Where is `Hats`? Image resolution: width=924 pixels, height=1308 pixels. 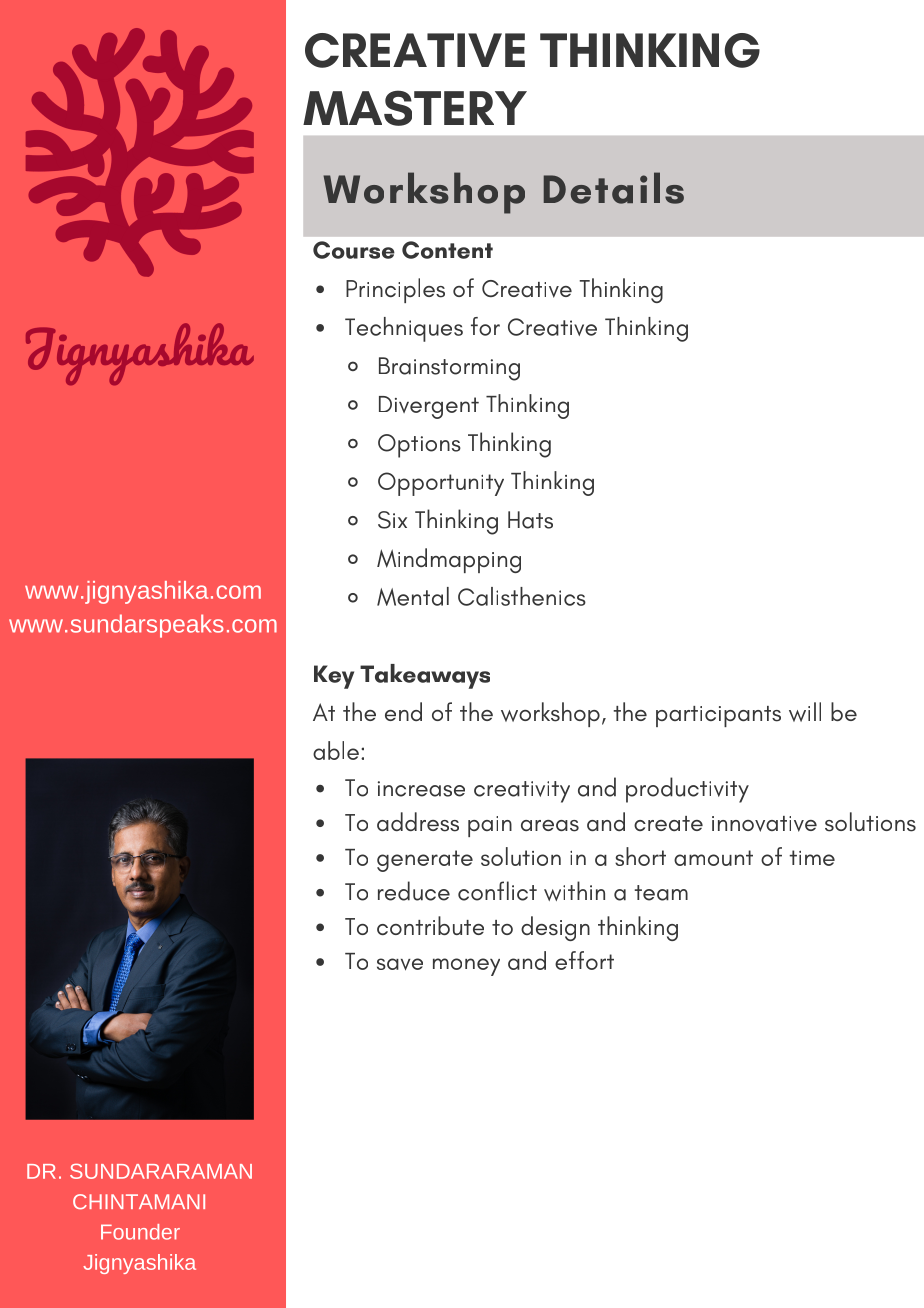 Hats is located at coordinates (530, 520).
